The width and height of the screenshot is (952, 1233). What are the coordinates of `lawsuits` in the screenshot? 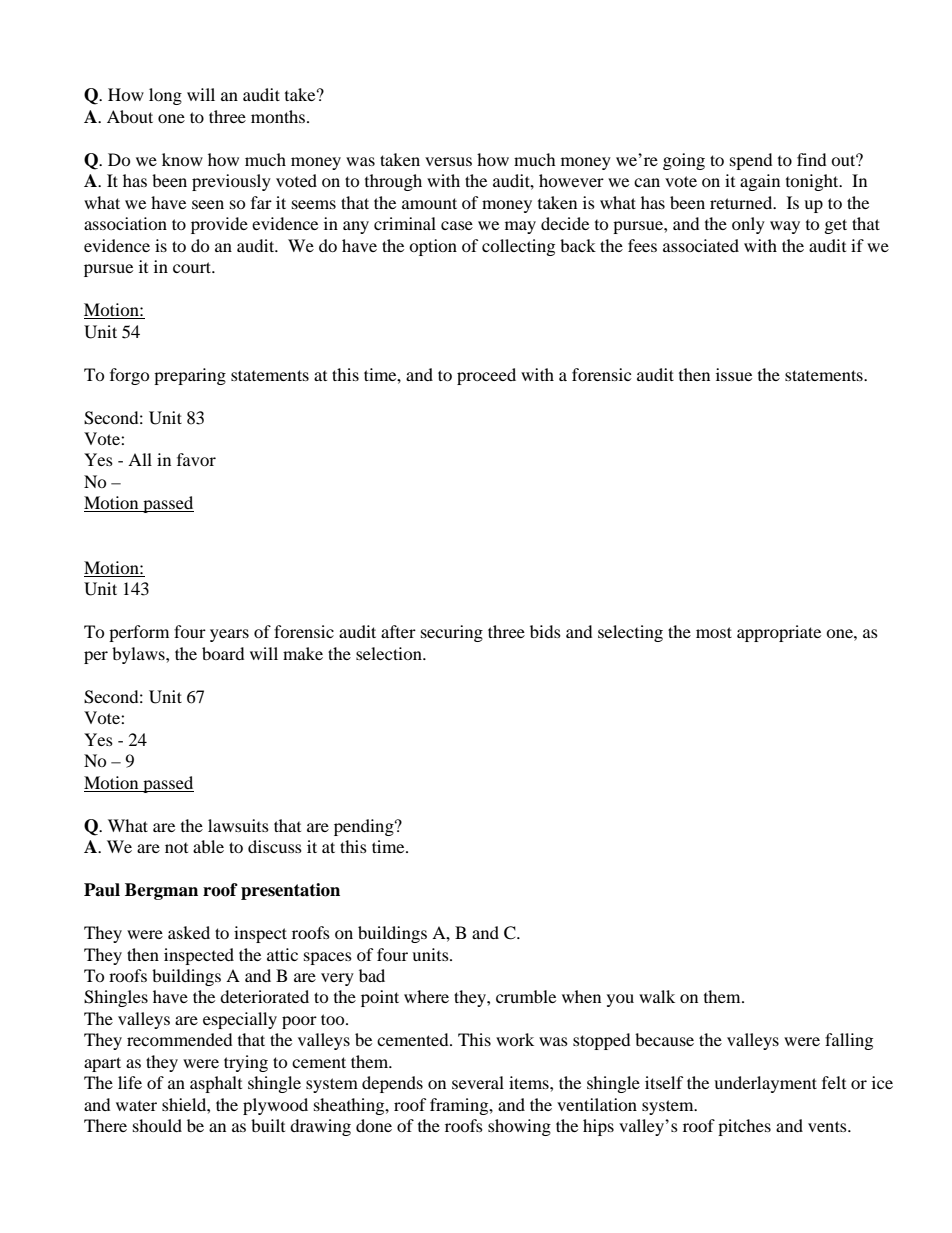 It's located at (238, 825).
